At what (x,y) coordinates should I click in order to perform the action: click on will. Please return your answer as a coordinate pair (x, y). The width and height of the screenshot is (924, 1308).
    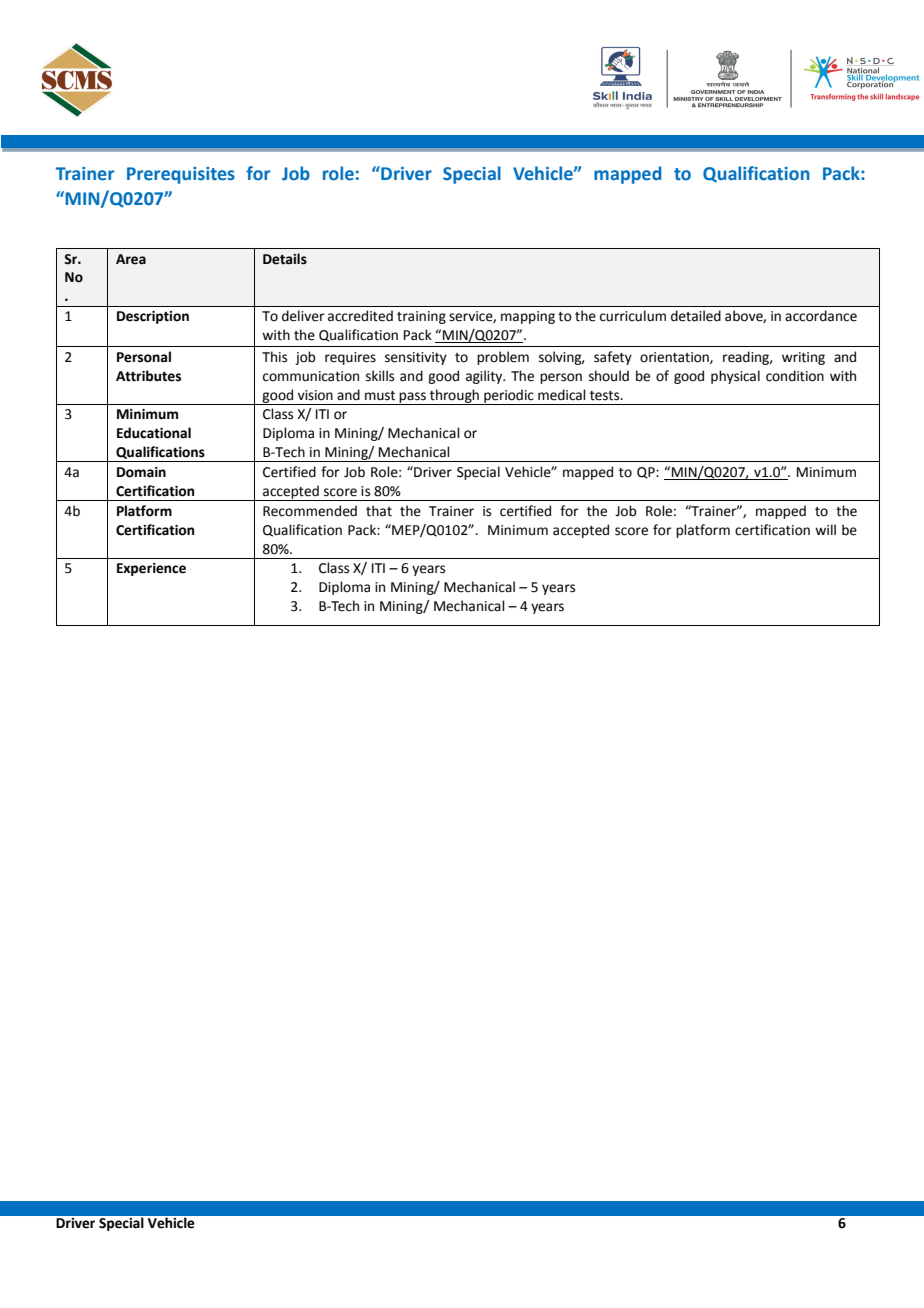
    Looking at the image, I should click on (825, 529).
